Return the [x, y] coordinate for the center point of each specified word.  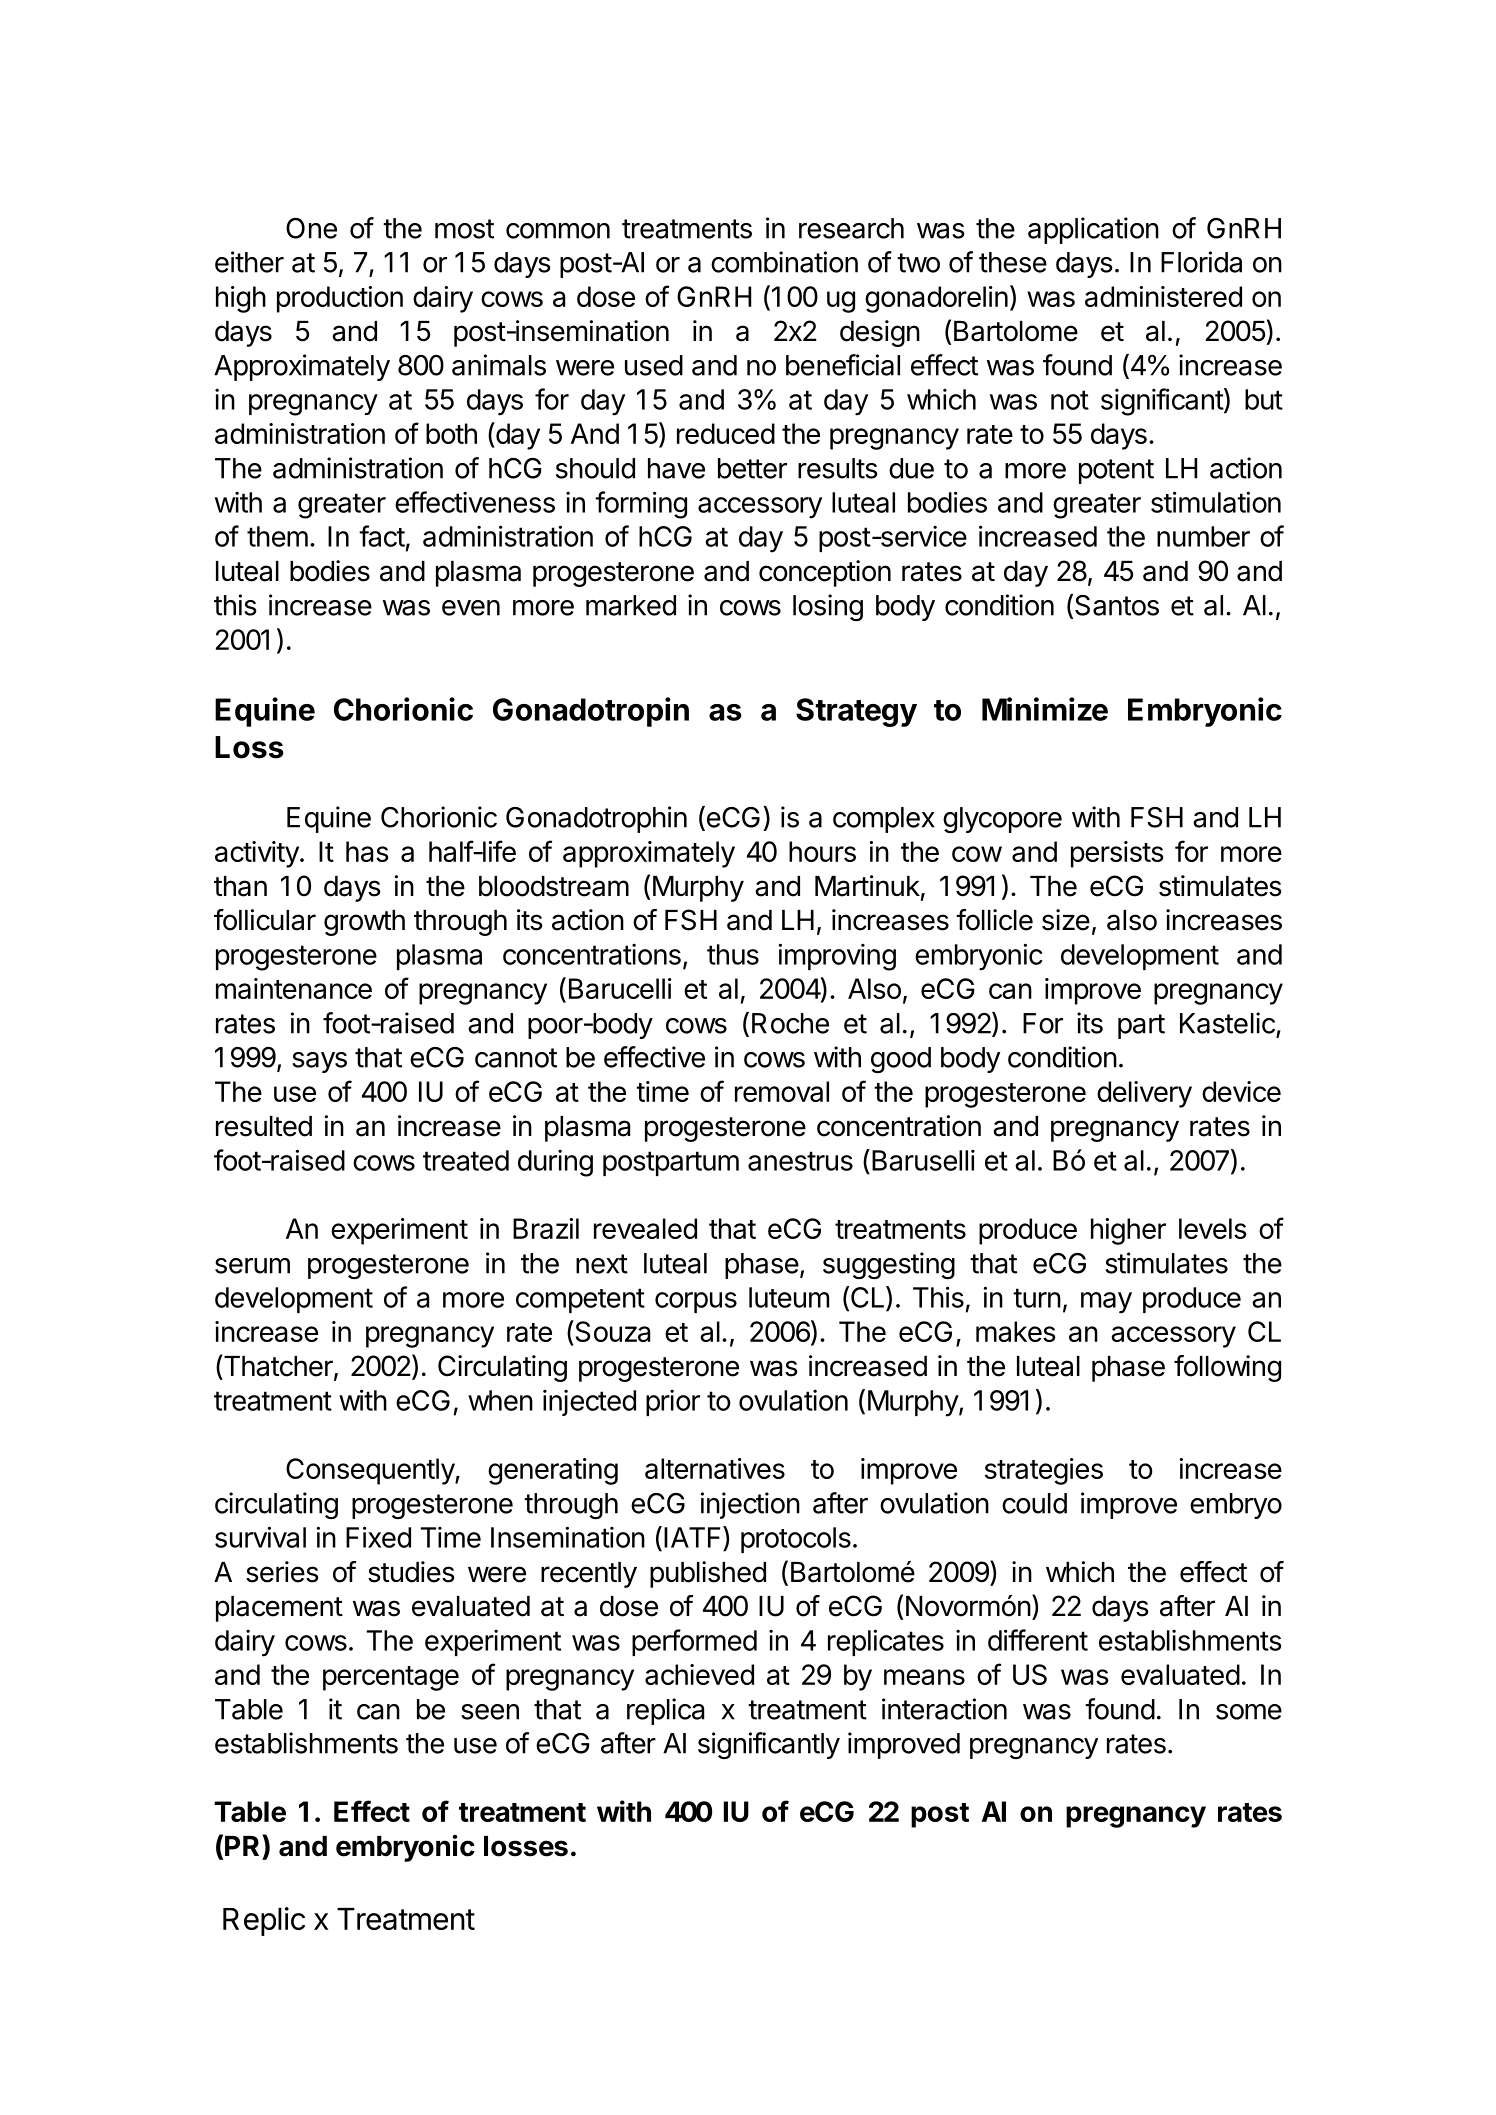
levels [1213, 1228]
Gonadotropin [591, 712]
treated [466, 1160]
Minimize [1045, 709]
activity [257, 854]
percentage [391, 1678]
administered [1163, 296]
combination [784, 262]
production [340, 299]
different [1038, 1640]
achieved [699, 1674]
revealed [645, 1228]
